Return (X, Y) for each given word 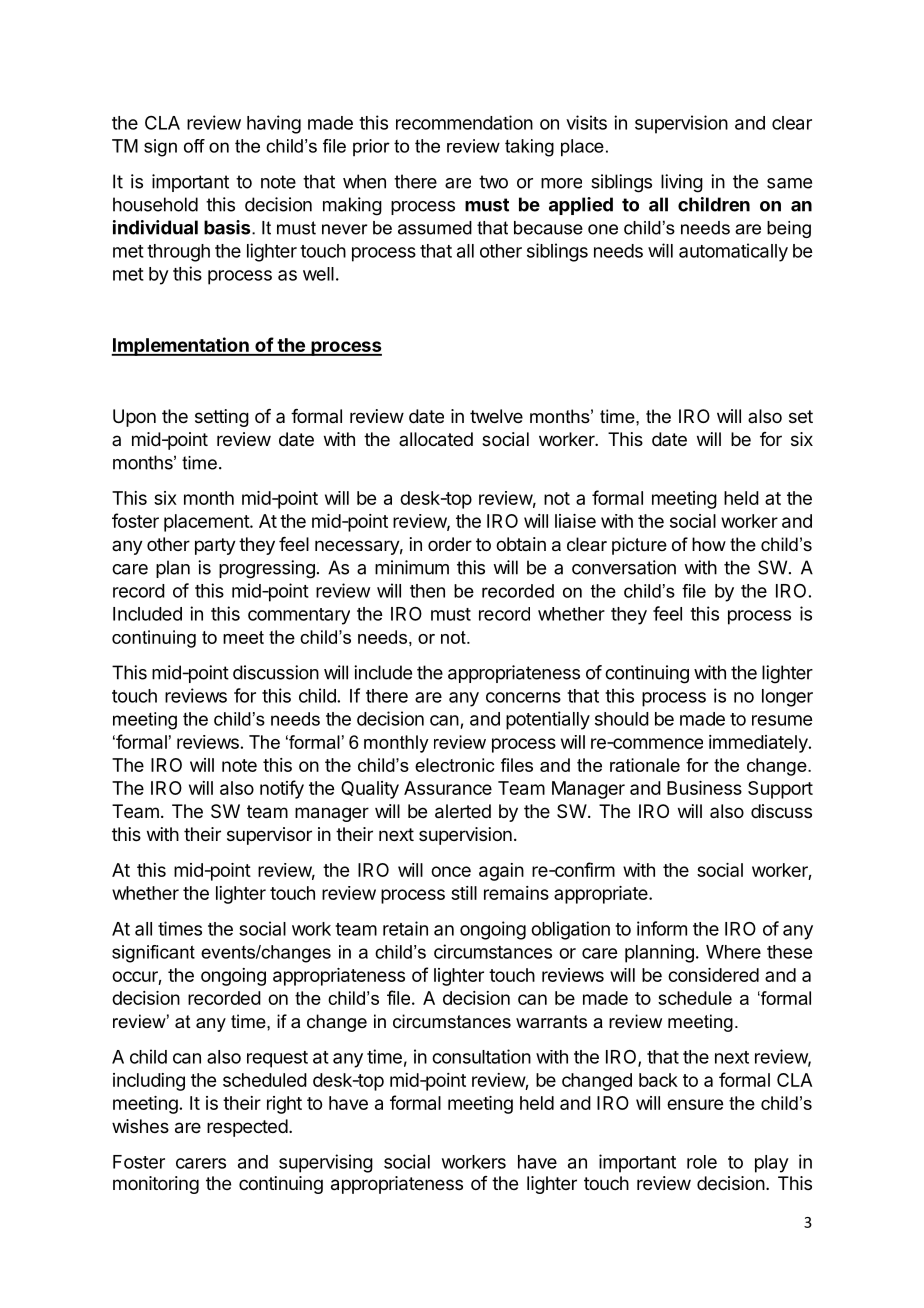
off (194, 146)
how (709, 544)
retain (405, 928)
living (682, 183)
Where (733, 952)
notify (282, 789)
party (215, 546)
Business (704, 788)
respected (247, 1128)
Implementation (181, 346)
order (450, 544)
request (277, 1059)
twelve (496, 416)
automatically (733, 252)
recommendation (464, 122)
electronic (454, 765)
